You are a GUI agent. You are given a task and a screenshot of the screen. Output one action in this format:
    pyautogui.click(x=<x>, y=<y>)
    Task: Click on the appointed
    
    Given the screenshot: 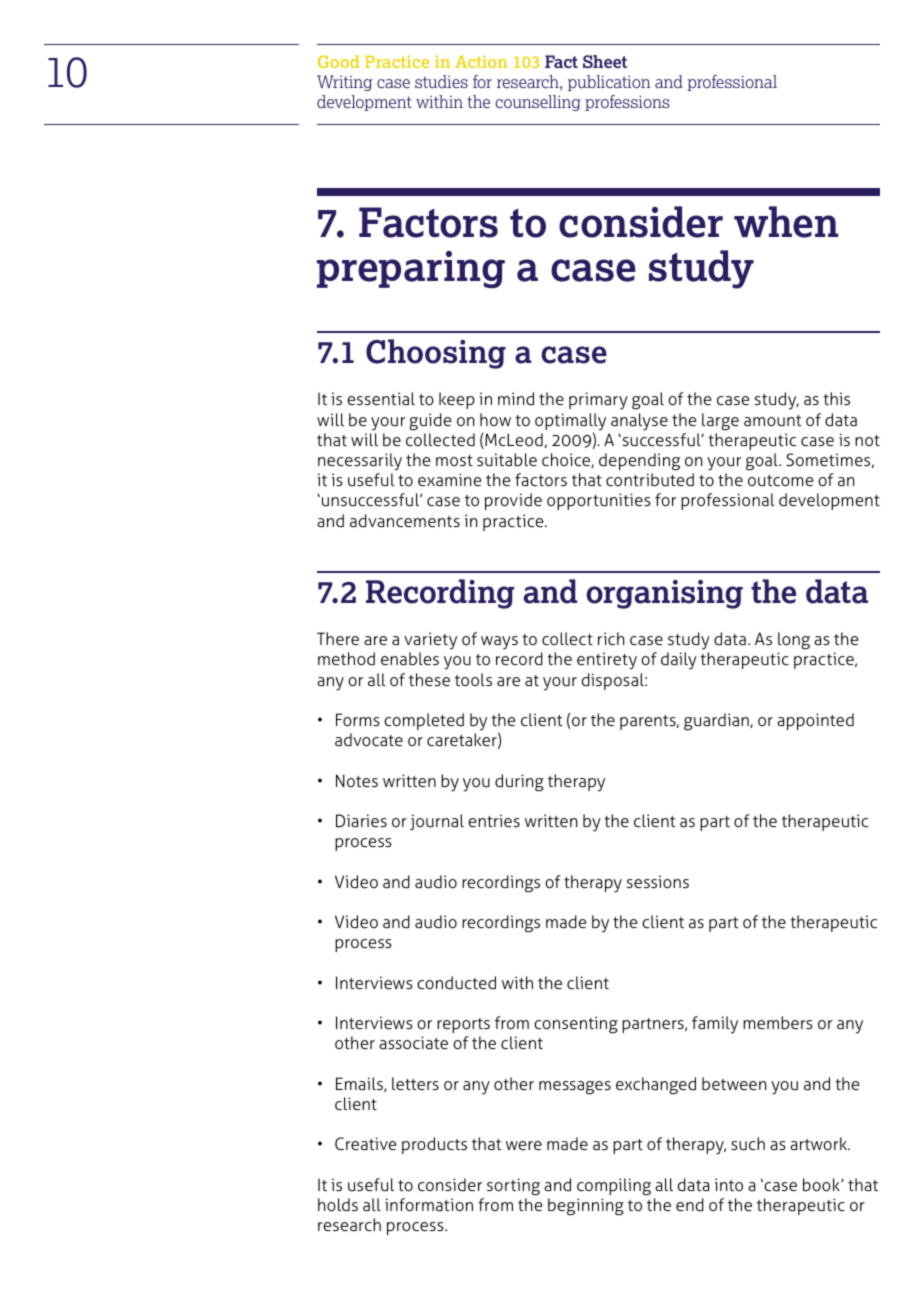 What is the action you would take?
    pyautogui.click(x=815, y=721)
